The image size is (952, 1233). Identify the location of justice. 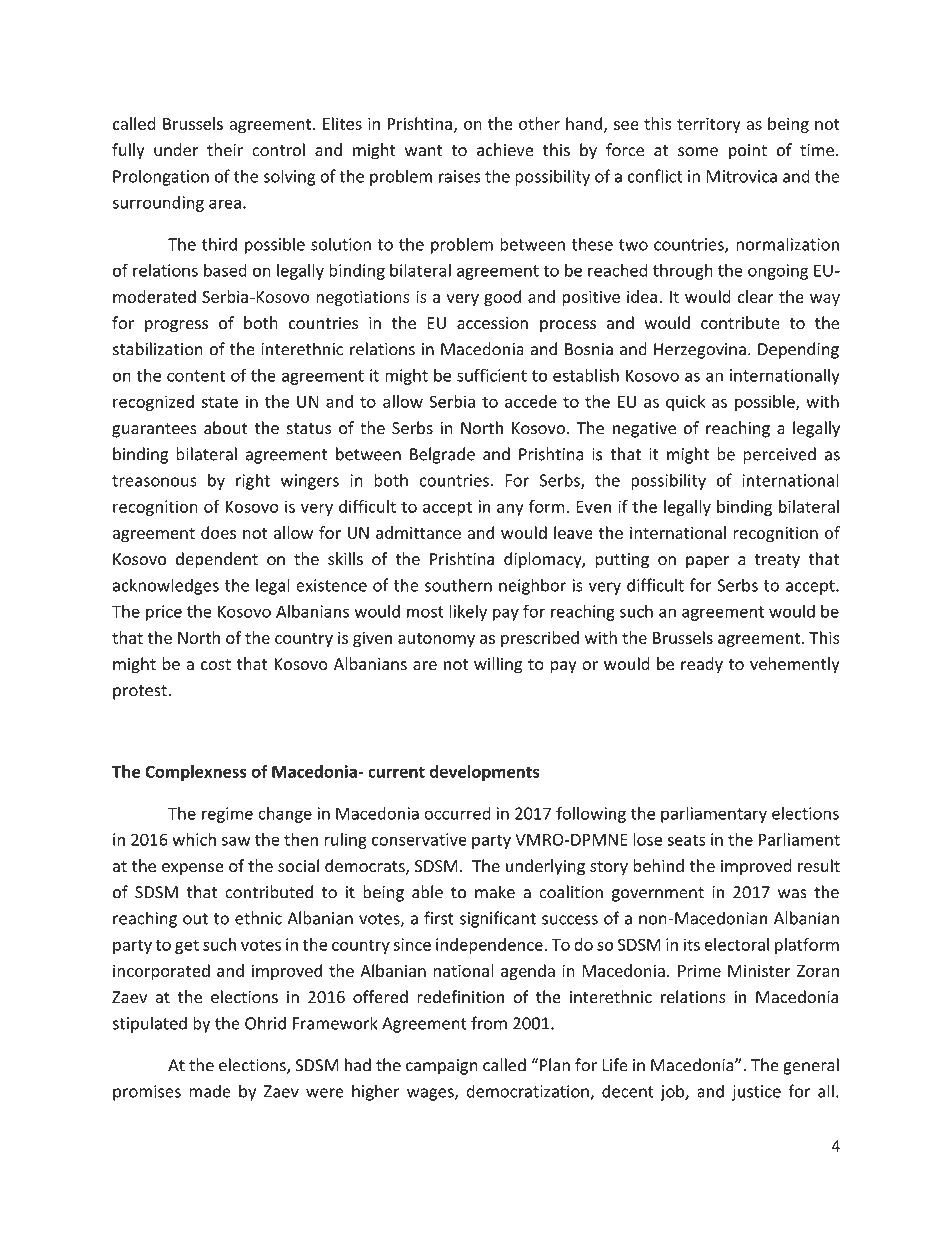
(756, 1093).
